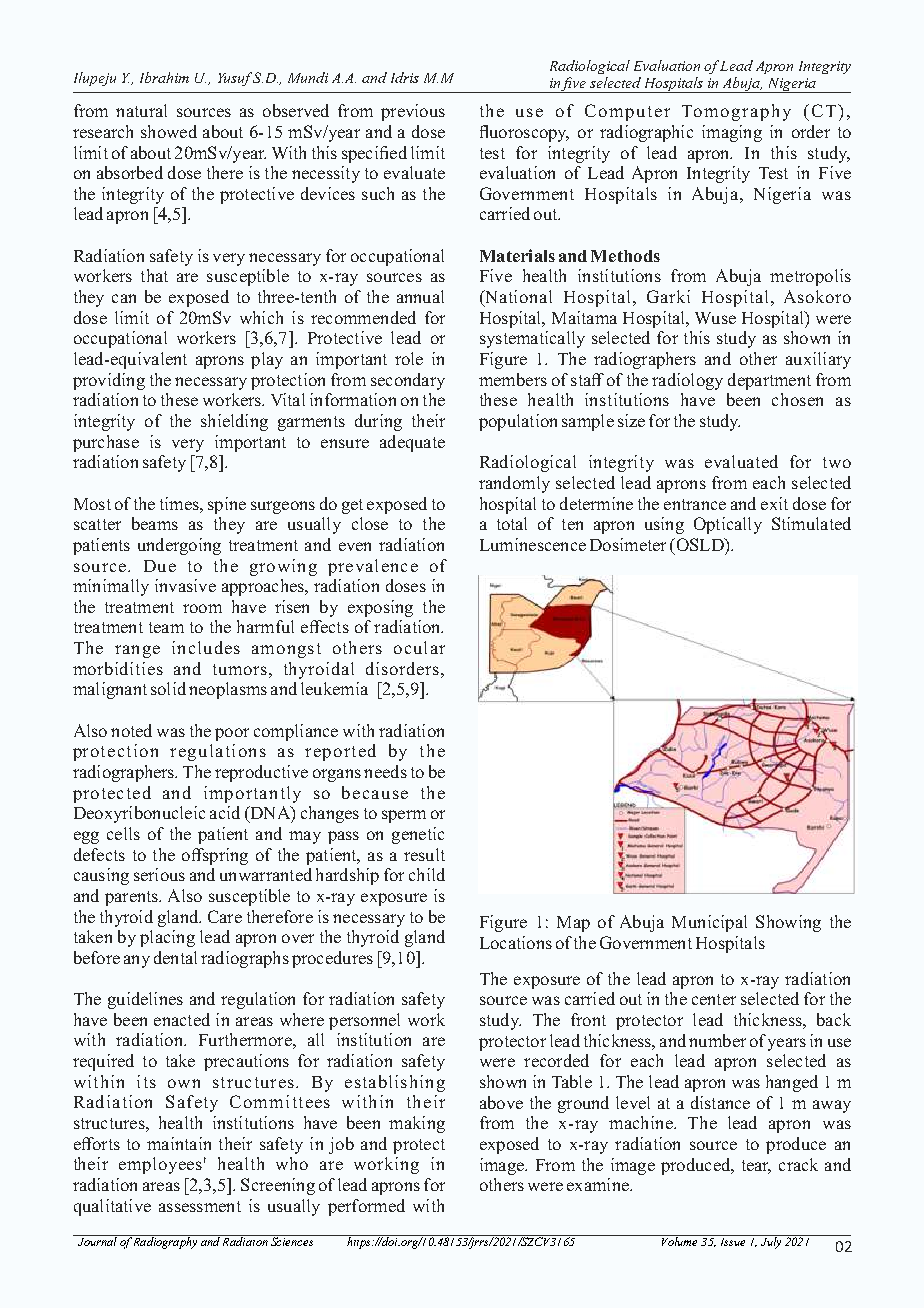 The image size is (924, 1308). Describe the element at coordinates (169, 131) in the document. I see `showed` at that location.
